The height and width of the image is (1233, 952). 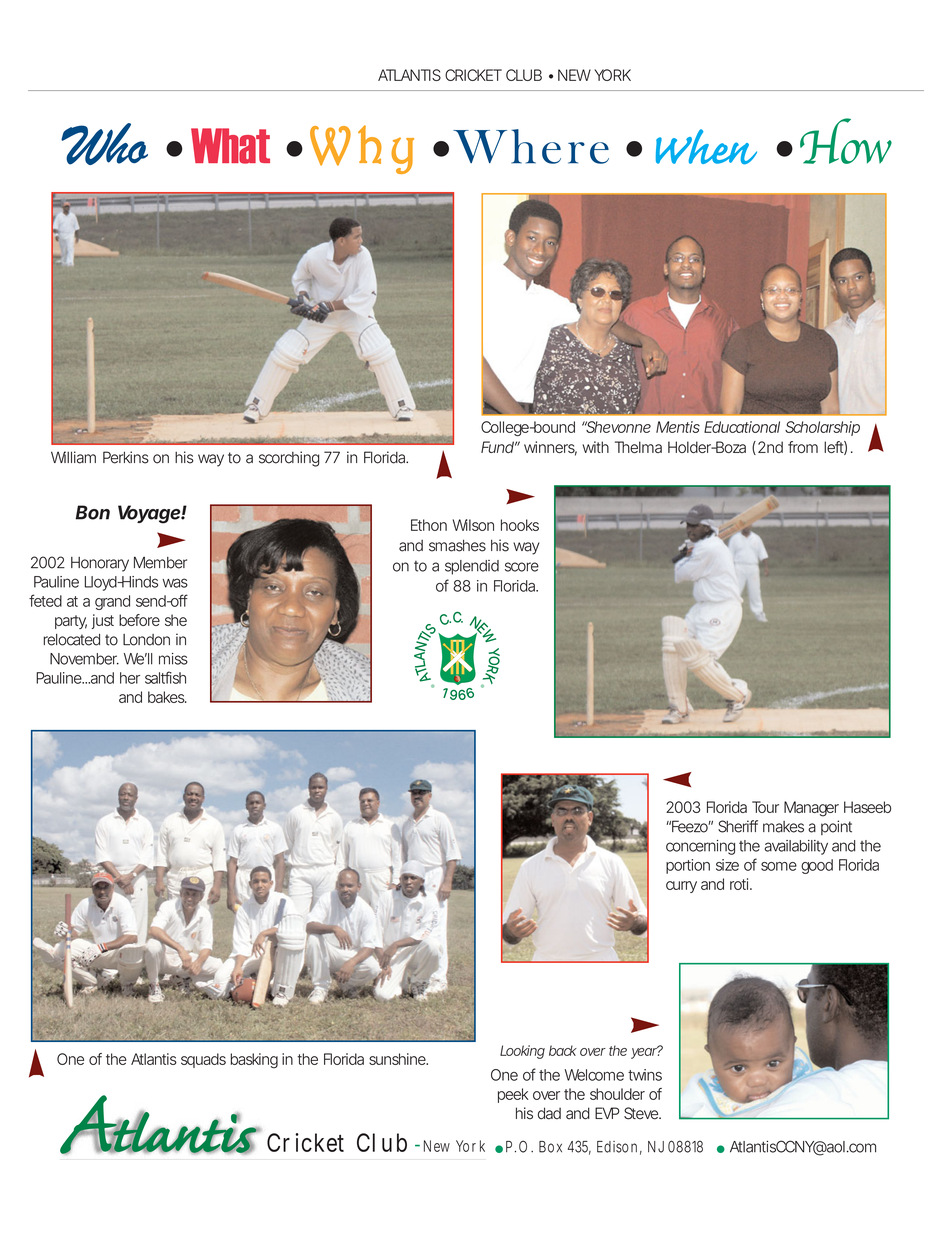 What do you see at coordinates (146, 640) in the image?
I see `London` at bounding box center [146, 640].
